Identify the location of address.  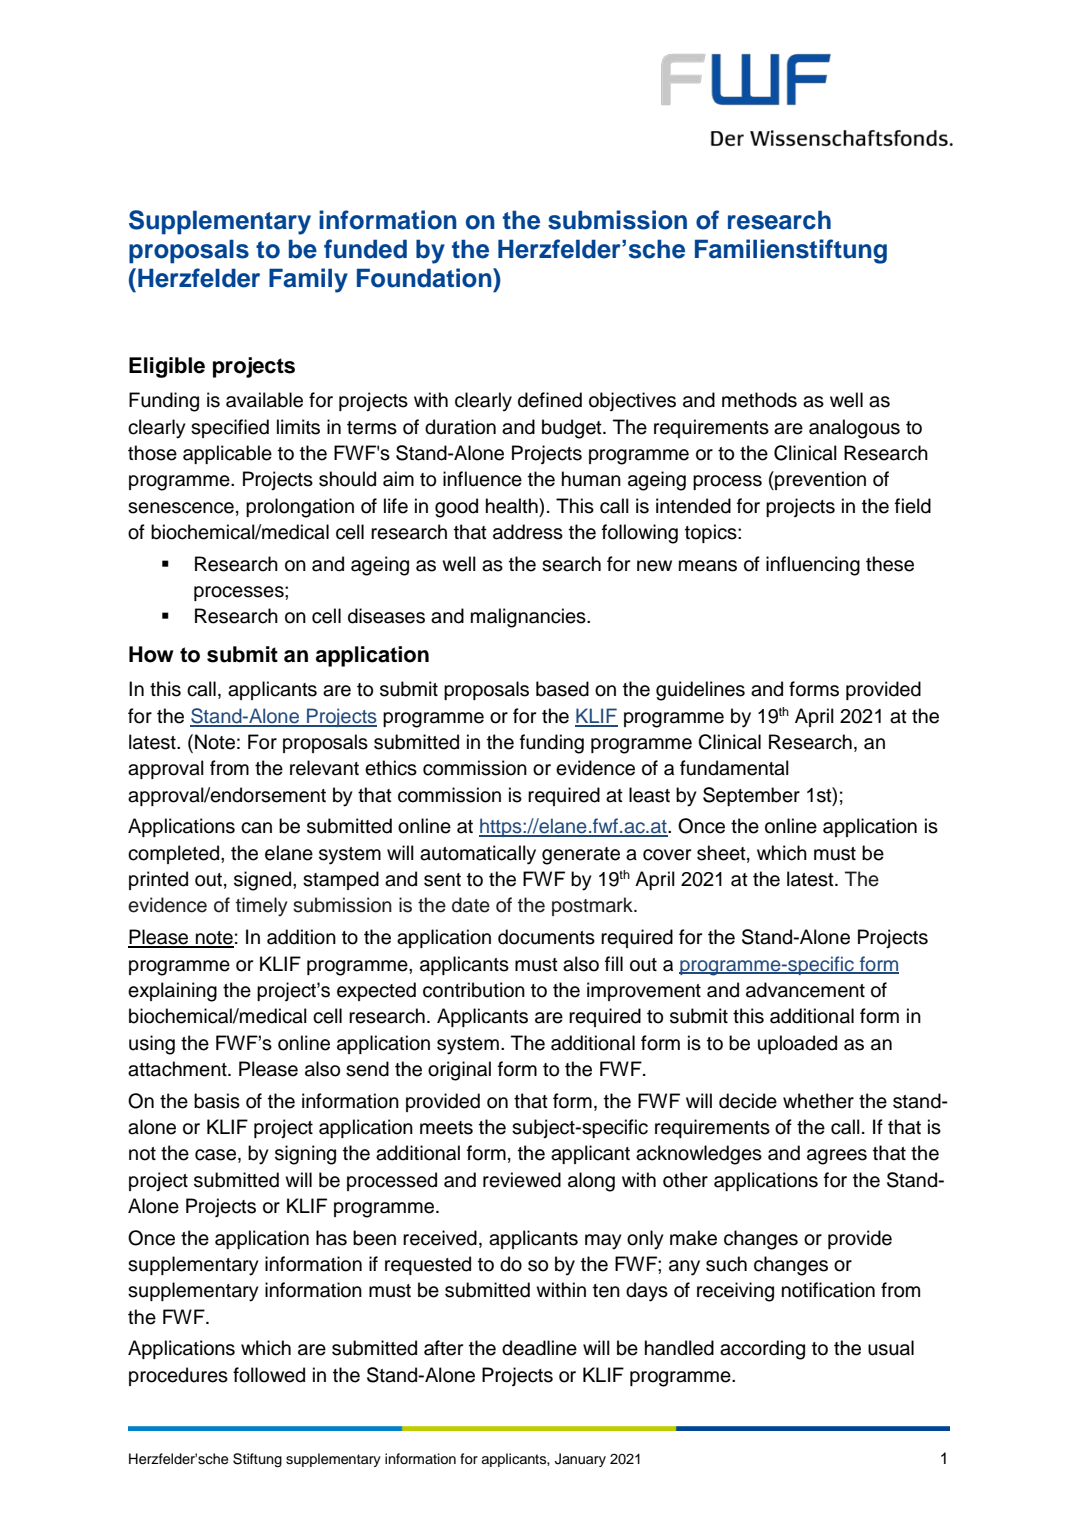
(528, 532).
